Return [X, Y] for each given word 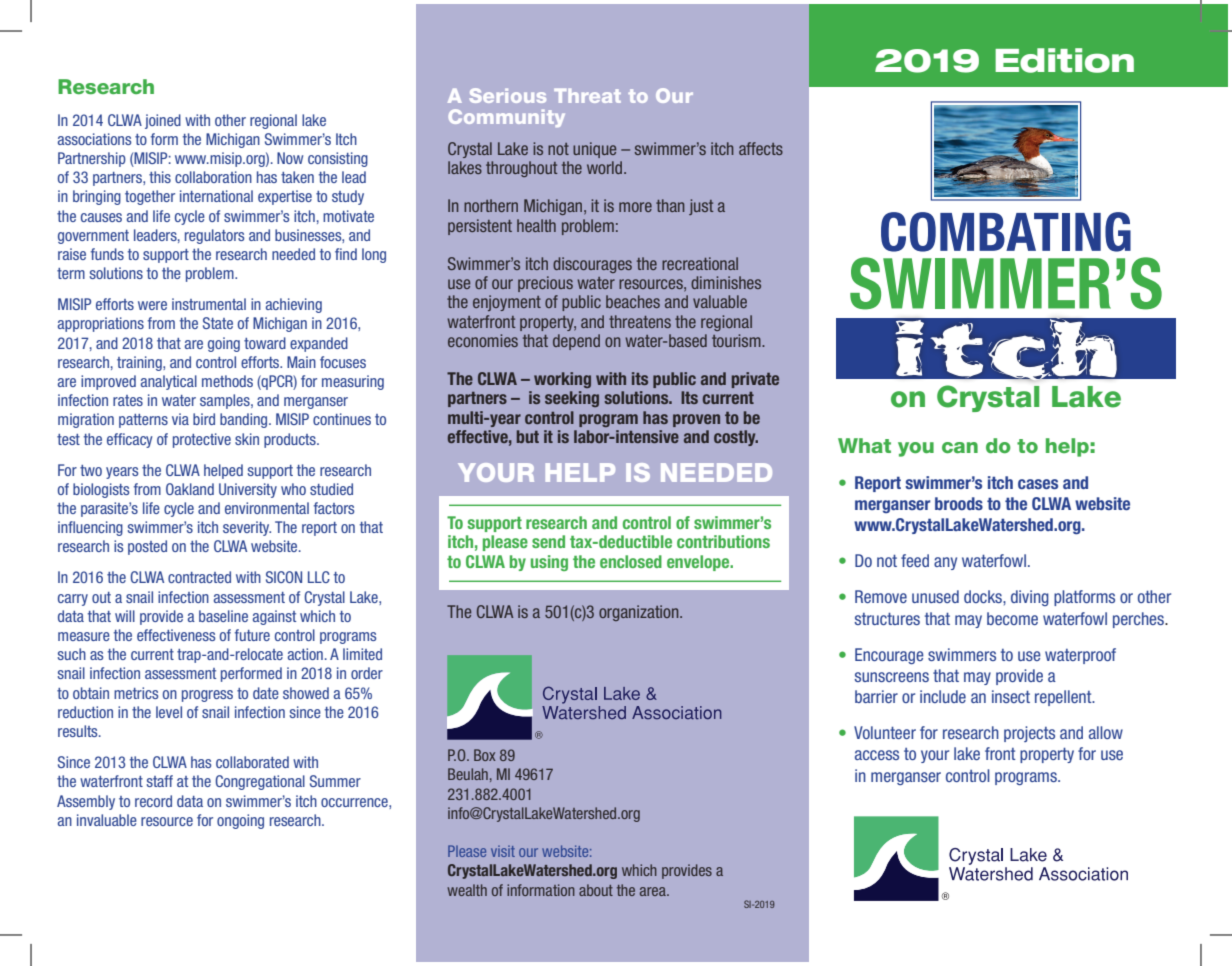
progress [207, 696]
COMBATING [1006, 232]
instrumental [209, 304]
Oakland [190, 489]
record [153, 801]
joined [163, 121]
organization [640, 613]
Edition [1064, 60]
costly [736, 438]
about [596, 890]
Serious [508, 95]
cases [1038, 484]
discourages [592, 265]
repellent [1064, 698]
